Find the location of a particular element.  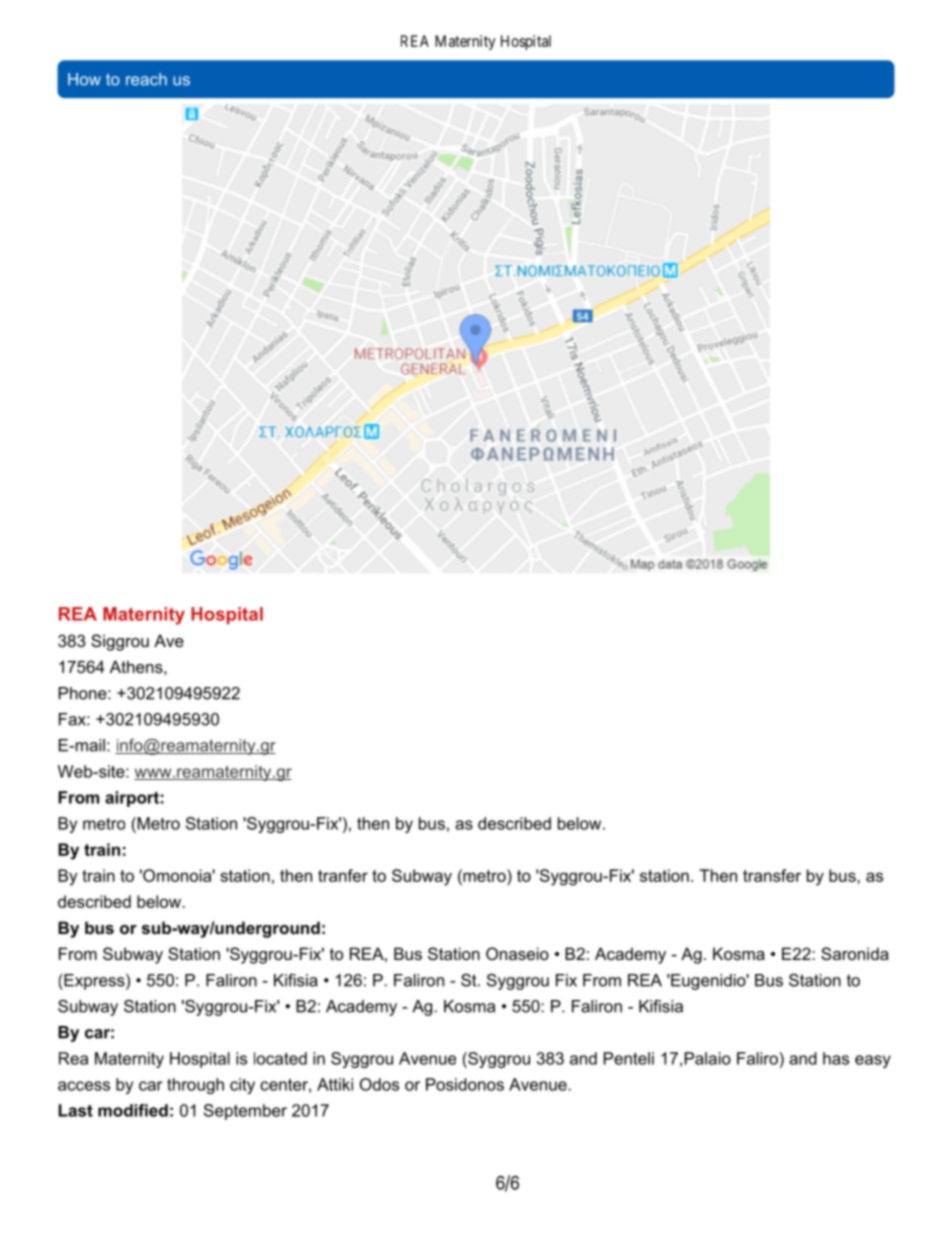

through is located at coordinates (195, 1086).
